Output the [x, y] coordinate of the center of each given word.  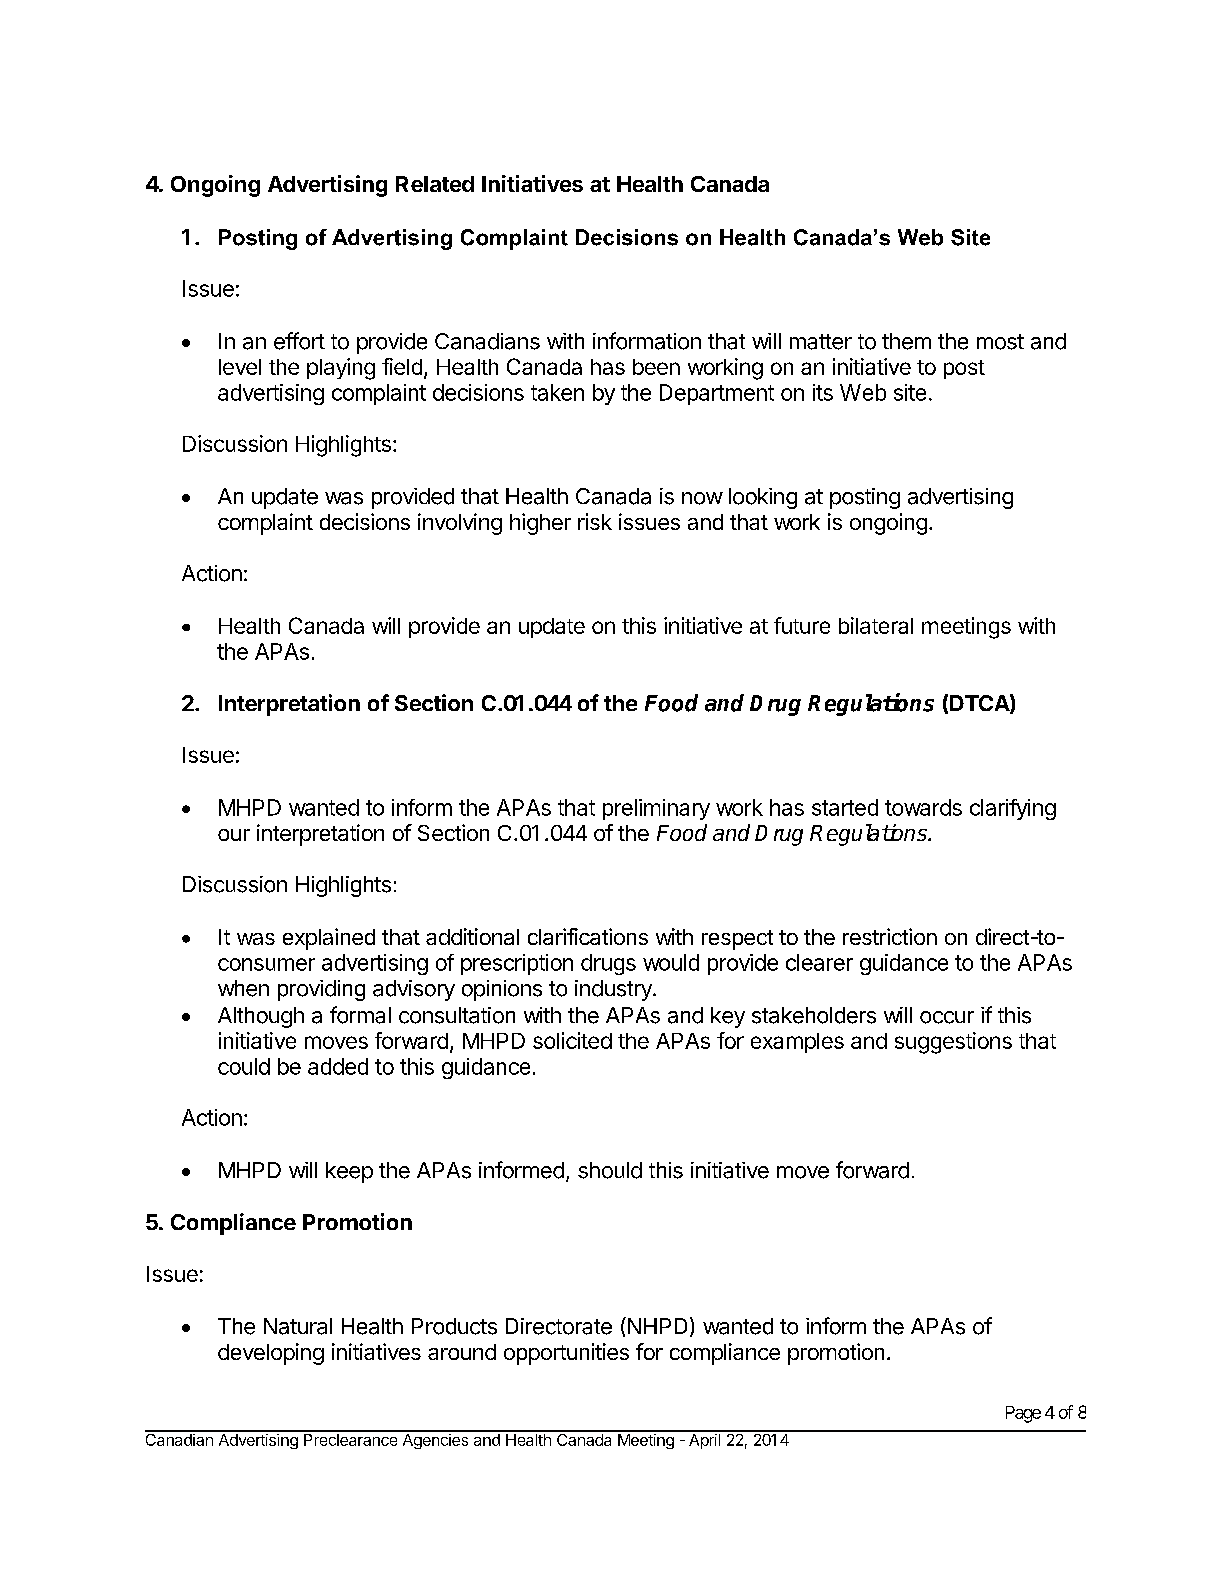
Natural [298, 1326]
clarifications [588, 936]
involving [460, 524]
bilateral [876, 625]
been [656, 367]
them [906, 341]
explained [329, 939]
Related [435, 184]
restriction [890, 936]
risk [595, 521]
